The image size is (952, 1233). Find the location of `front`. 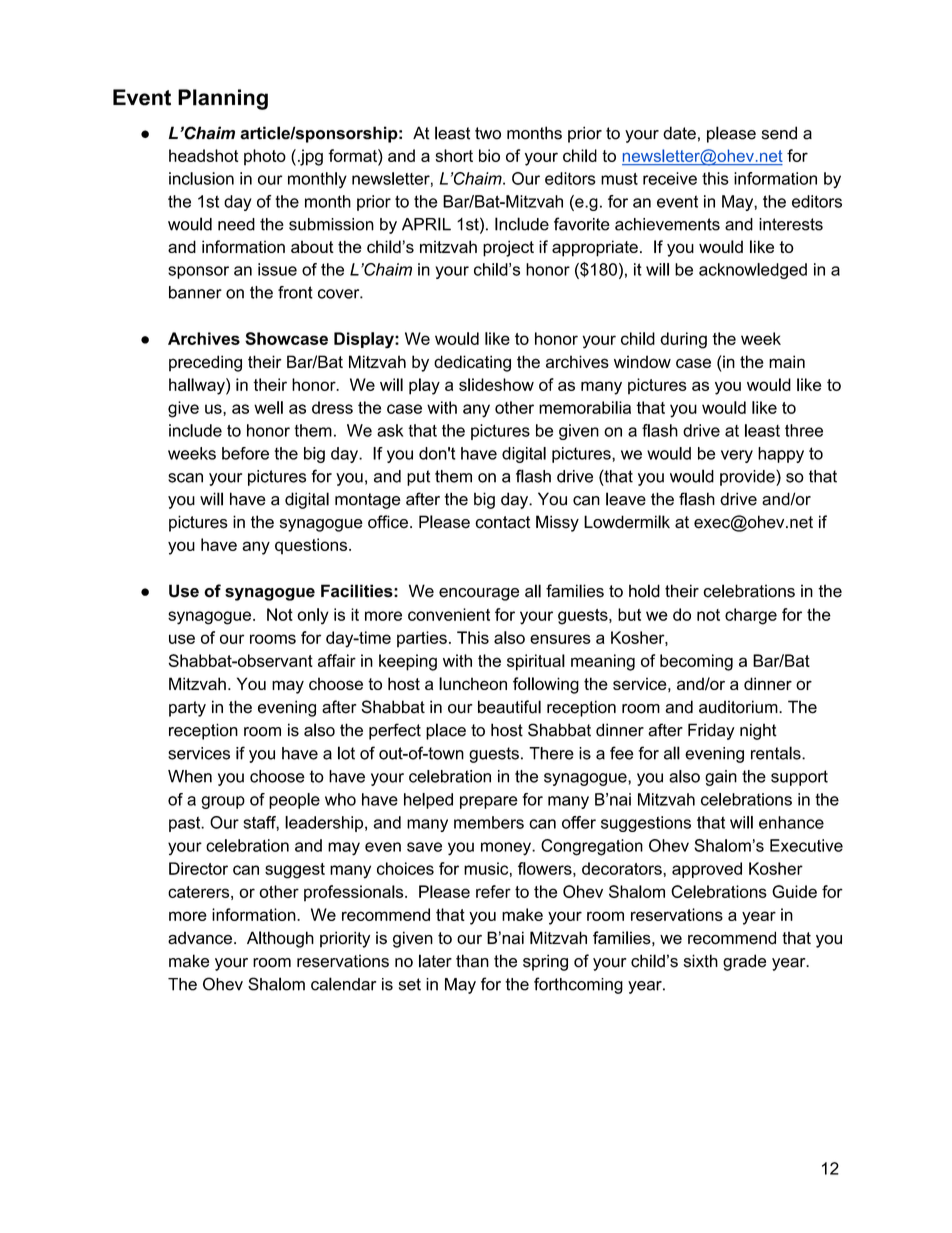

front is located at coordinates (295, 292).
